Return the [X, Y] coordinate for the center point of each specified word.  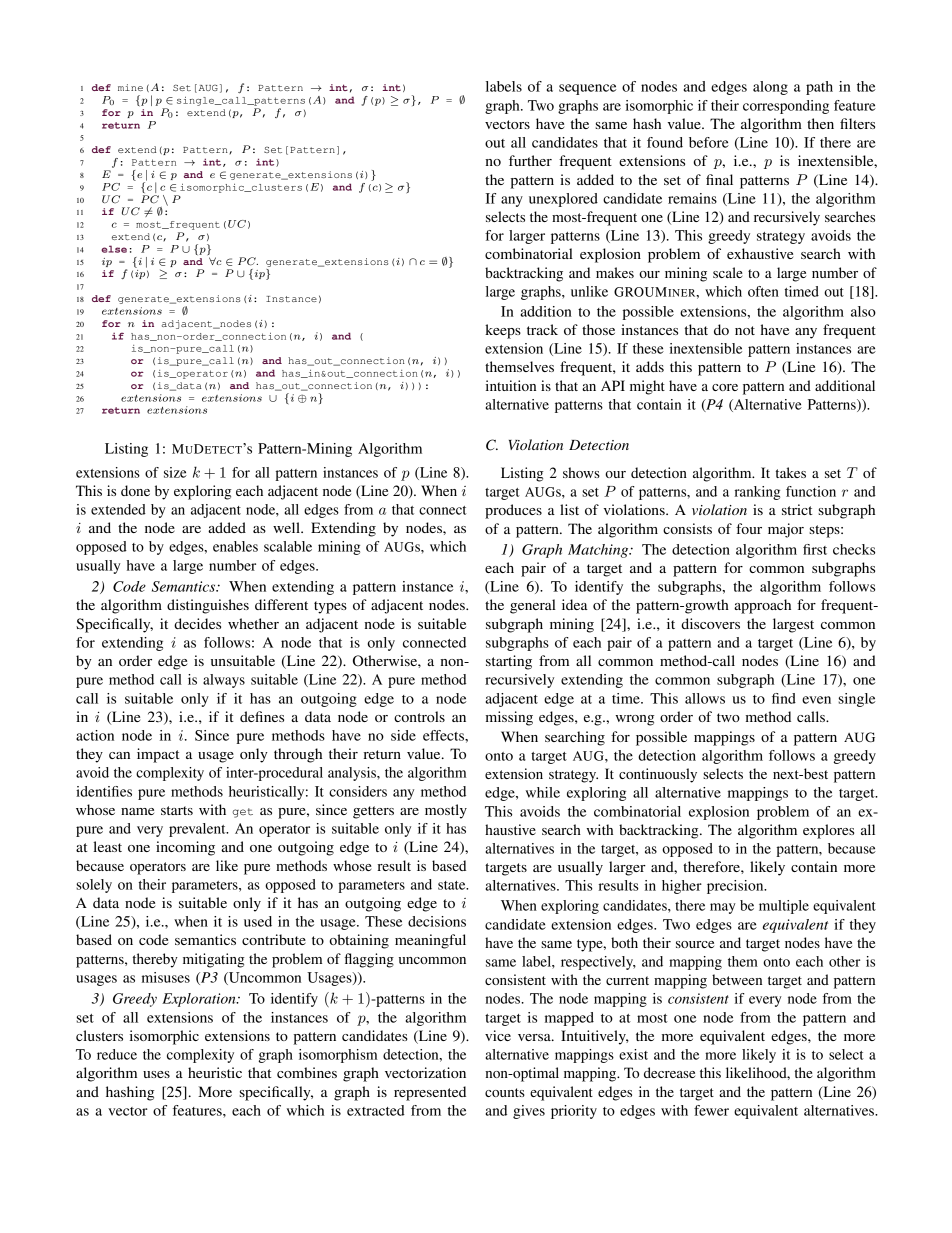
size [175, 472]
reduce [117, 1054]
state [453, 885]
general [533, 606]
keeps [503, 331]
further [530, 160]
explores [828, 831]
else [114, 249]
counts [505, 1092]
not [745, 330]
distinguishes [208, 606]
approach [762, 606]
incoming [185, 848]
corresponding [786, 107]
